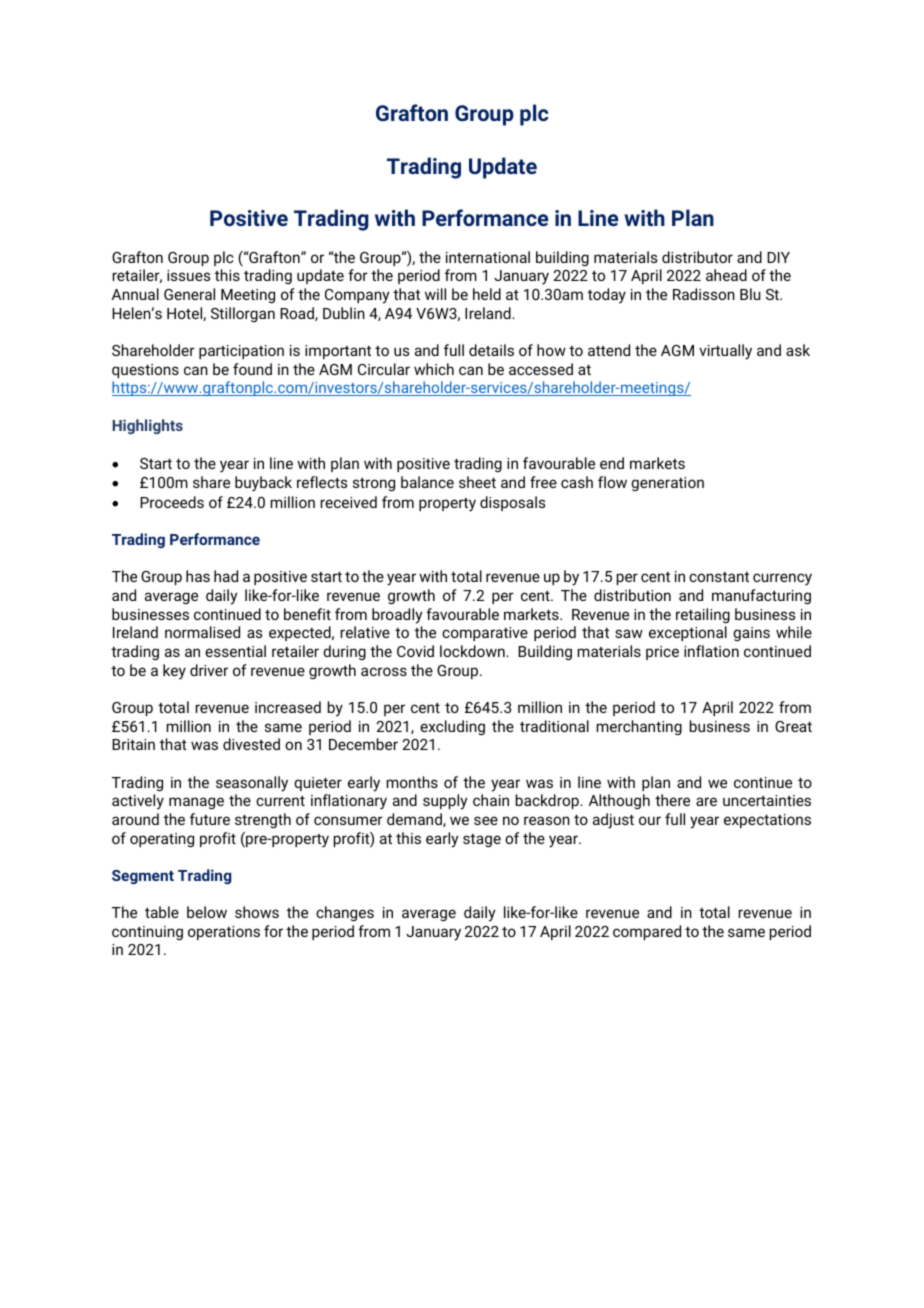 This screenshot has width=924, height=1308. What do you see at coordinates (793, 726) in the screenshot?
I see `Great` at bounding box center [793, 726].
